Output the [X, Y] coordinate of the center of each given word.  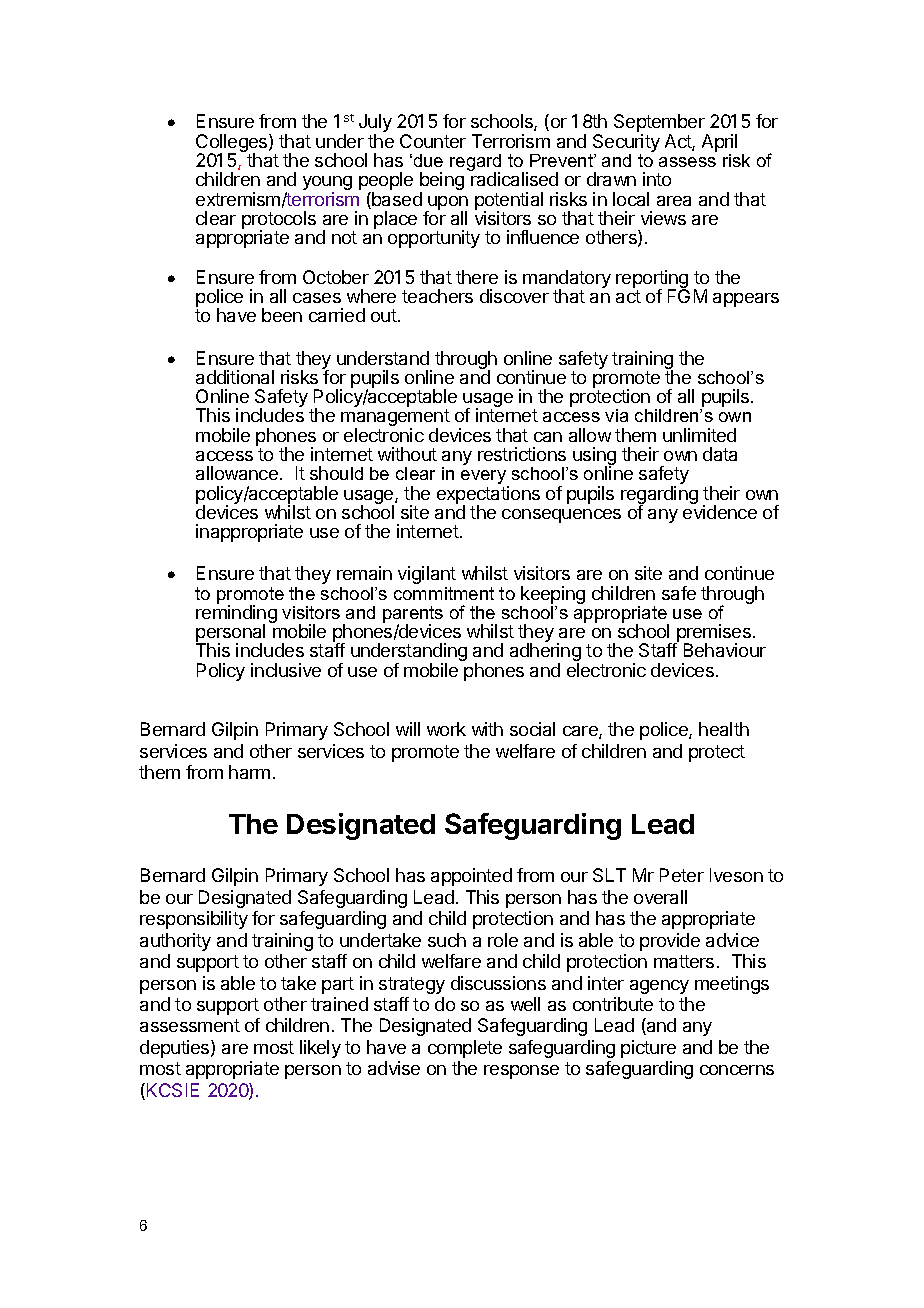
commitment [444, 593]
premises [713, 634]
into [657, 179]
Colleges [233, 144]
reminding [236, 614]
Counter [433, 141]
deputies [176, 1049]
